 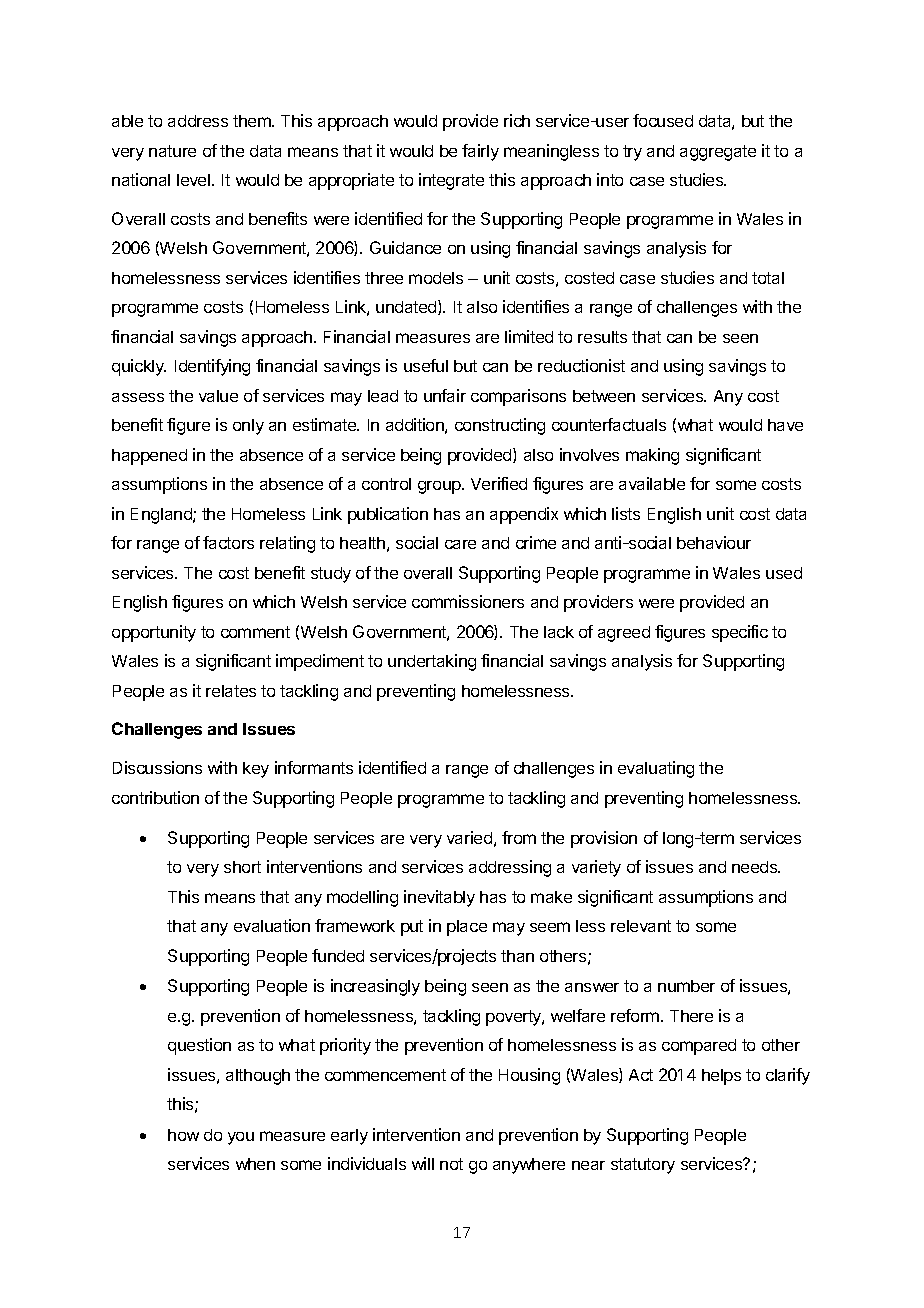 What do you see at coordinates (432, 662) in the screenshot?
I see `undertaking` at bounding box center [432, 662].
